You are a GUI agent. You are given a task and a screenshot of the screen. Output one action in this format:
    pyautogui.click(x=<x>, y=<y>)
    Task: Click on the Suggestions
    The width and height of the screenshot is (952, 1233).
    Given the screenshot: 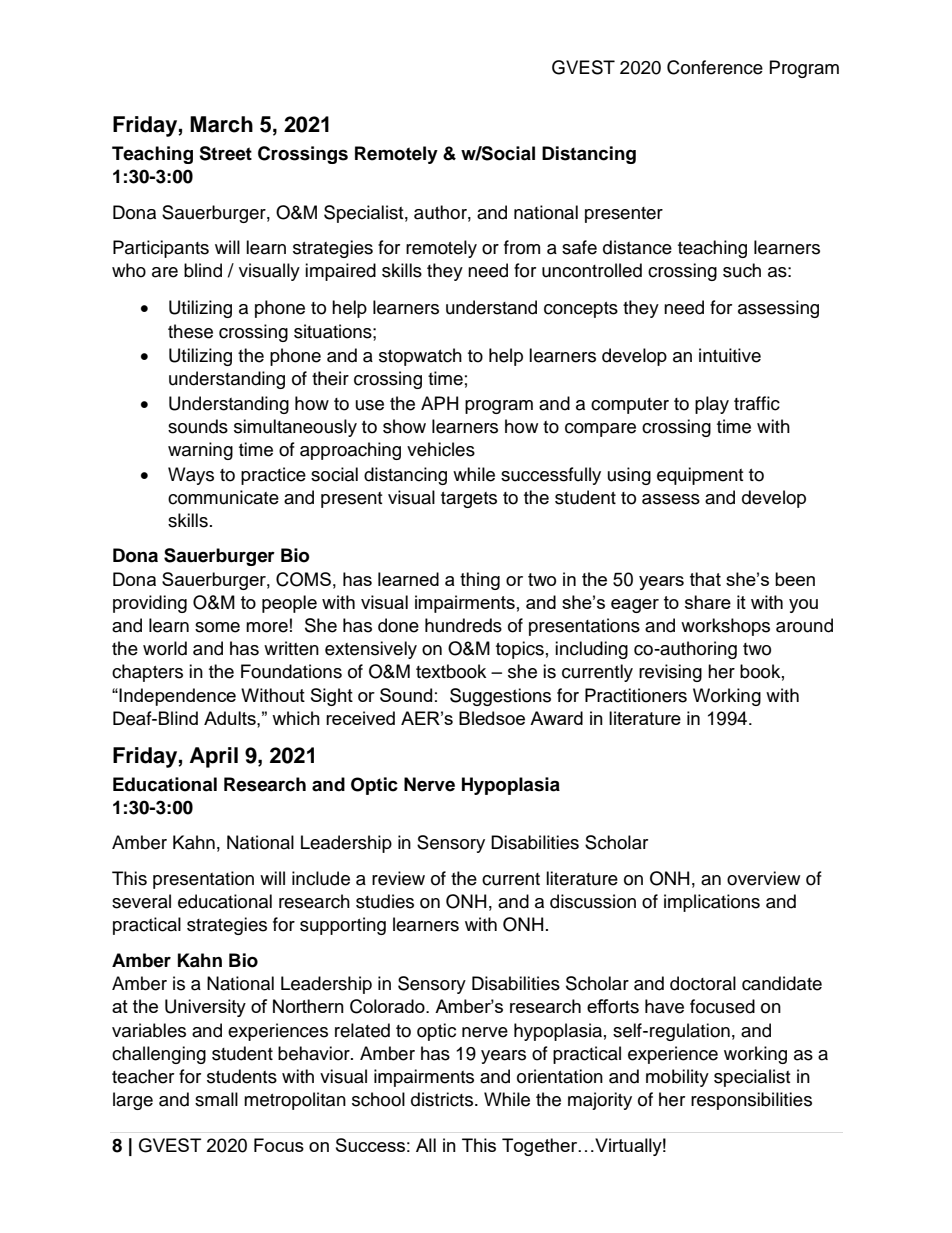 What is the action you would take?
    pyautogui.click(x=500, y=697)
